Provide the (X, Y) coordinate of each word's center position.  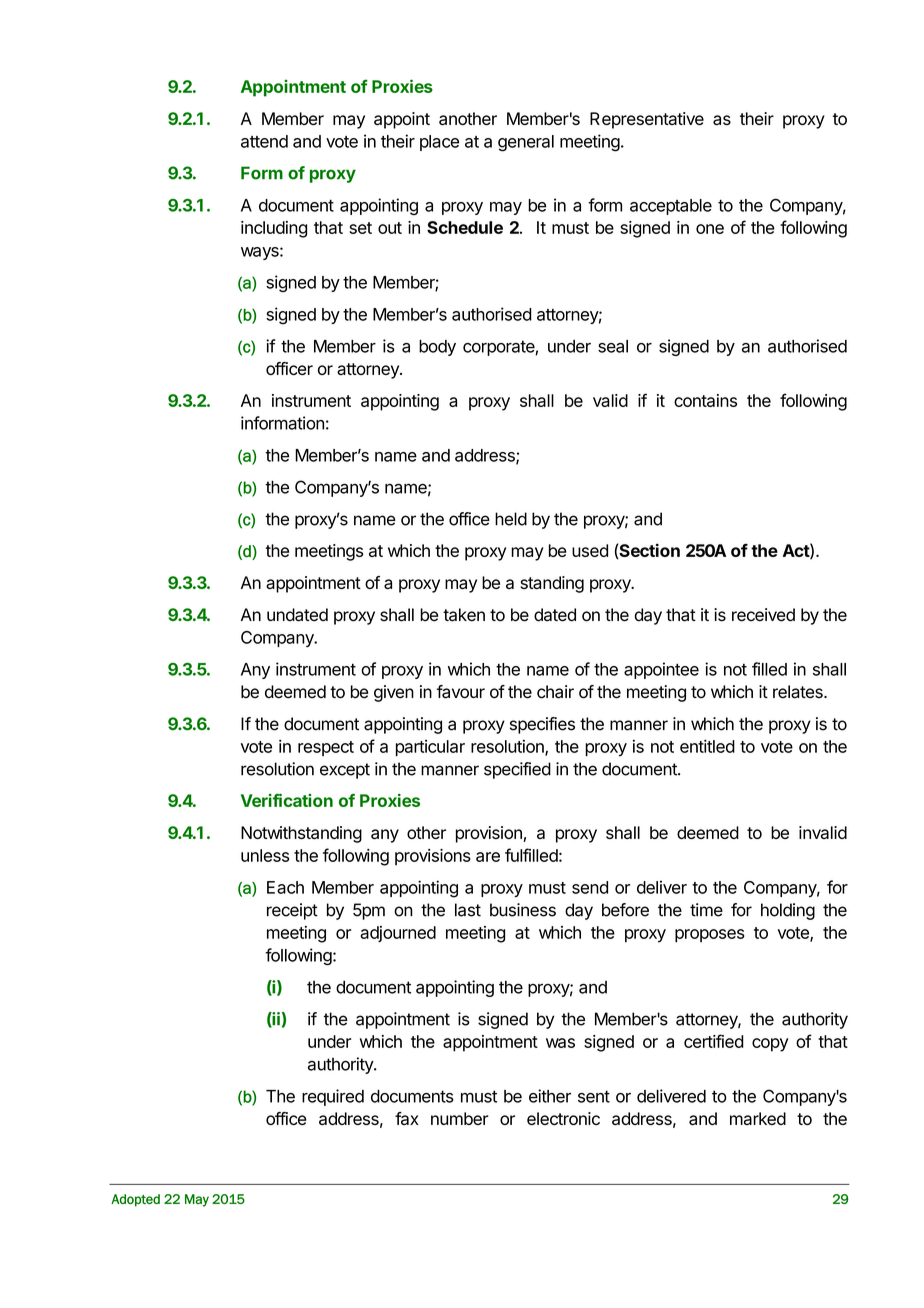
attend (264, 141)
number (460, 1118)
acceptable (671, 207)
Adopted (135, 1200)
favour (461, 692)
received (763, 615)
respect (326, 748)
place (439, 143)
